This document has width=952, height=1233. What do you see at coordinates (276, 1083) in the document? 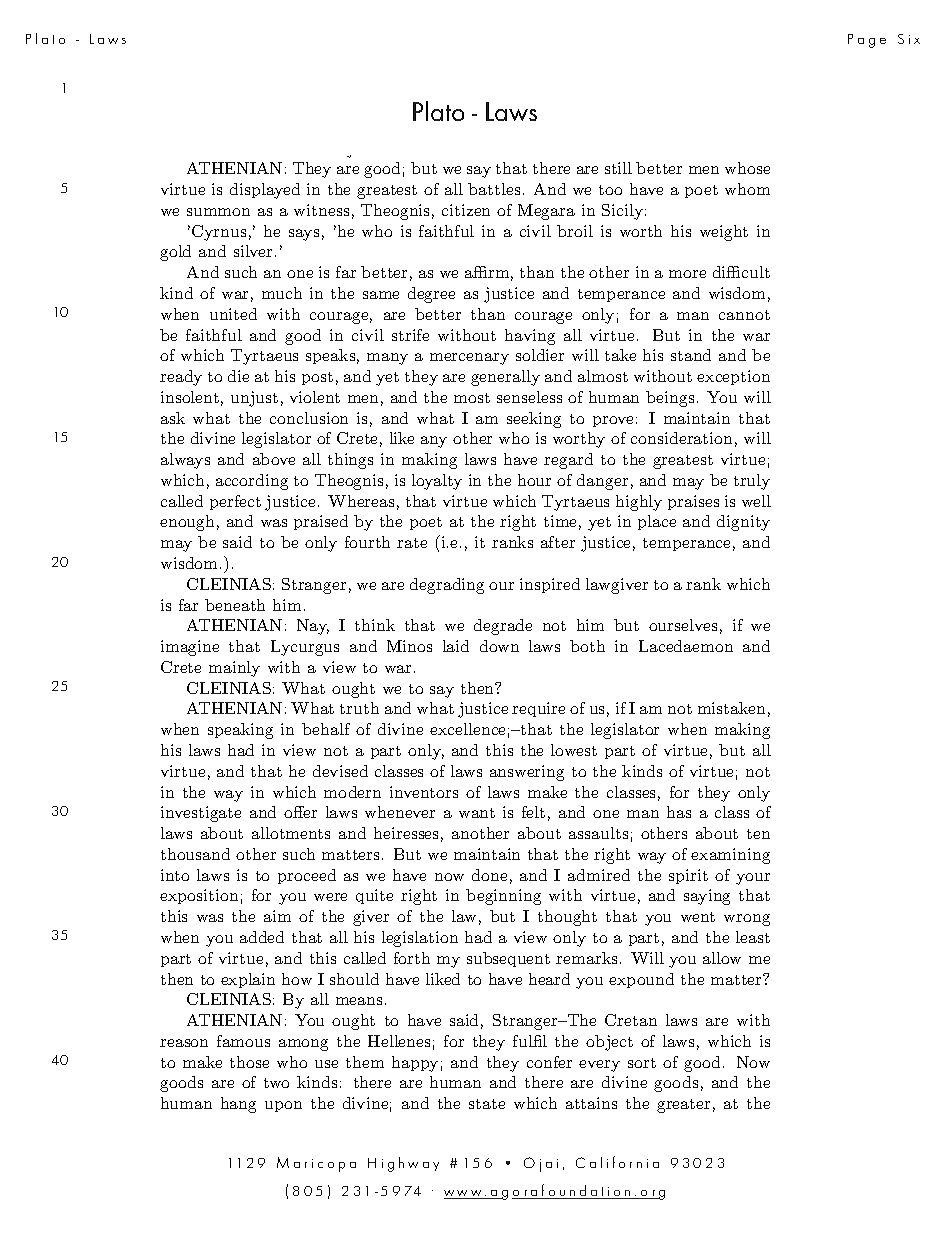
I see `two` at bounding box center [276, 1083].
